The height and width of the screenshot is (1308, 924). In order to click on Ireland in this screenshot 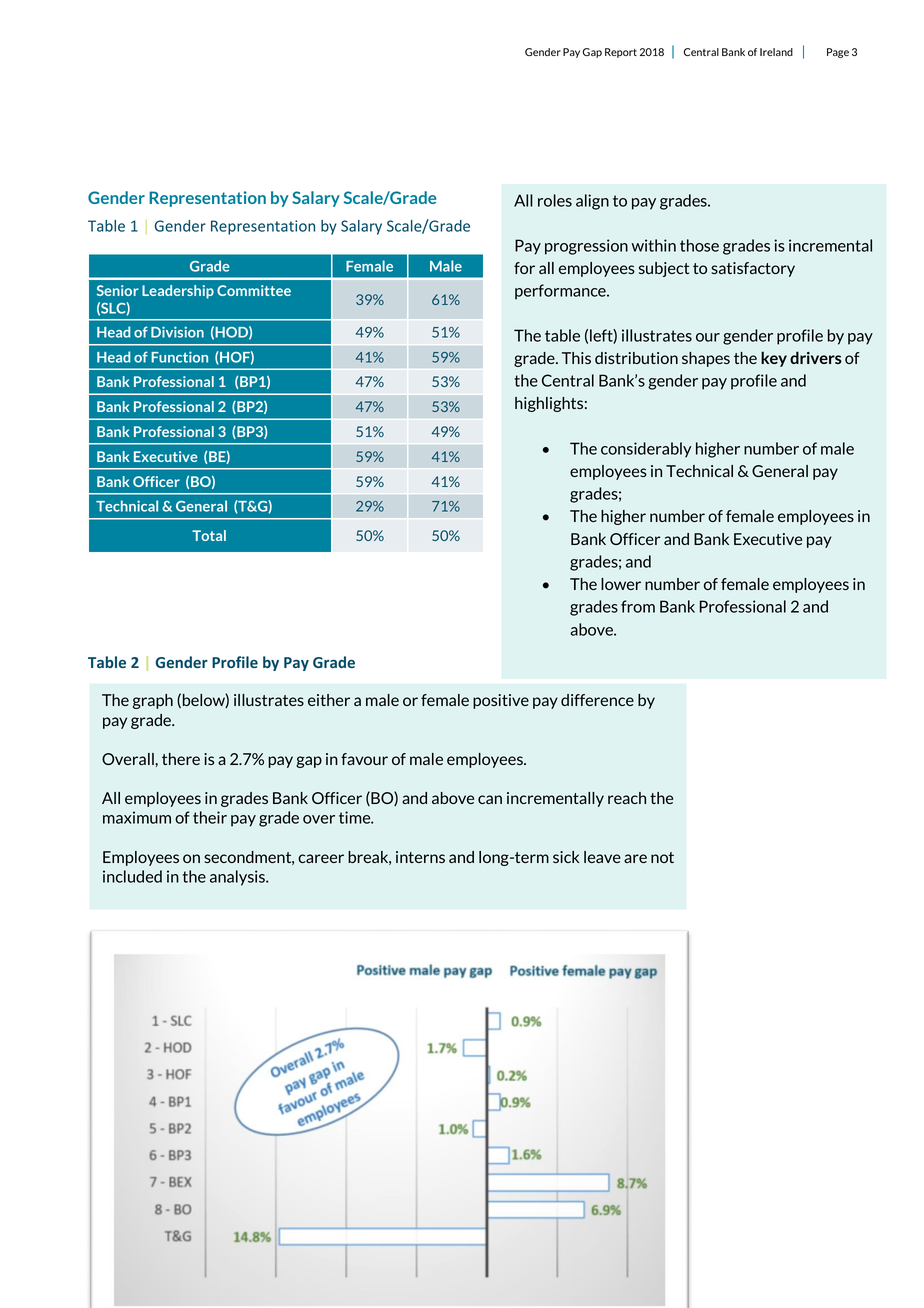, I will do `click(776, 52)`.
